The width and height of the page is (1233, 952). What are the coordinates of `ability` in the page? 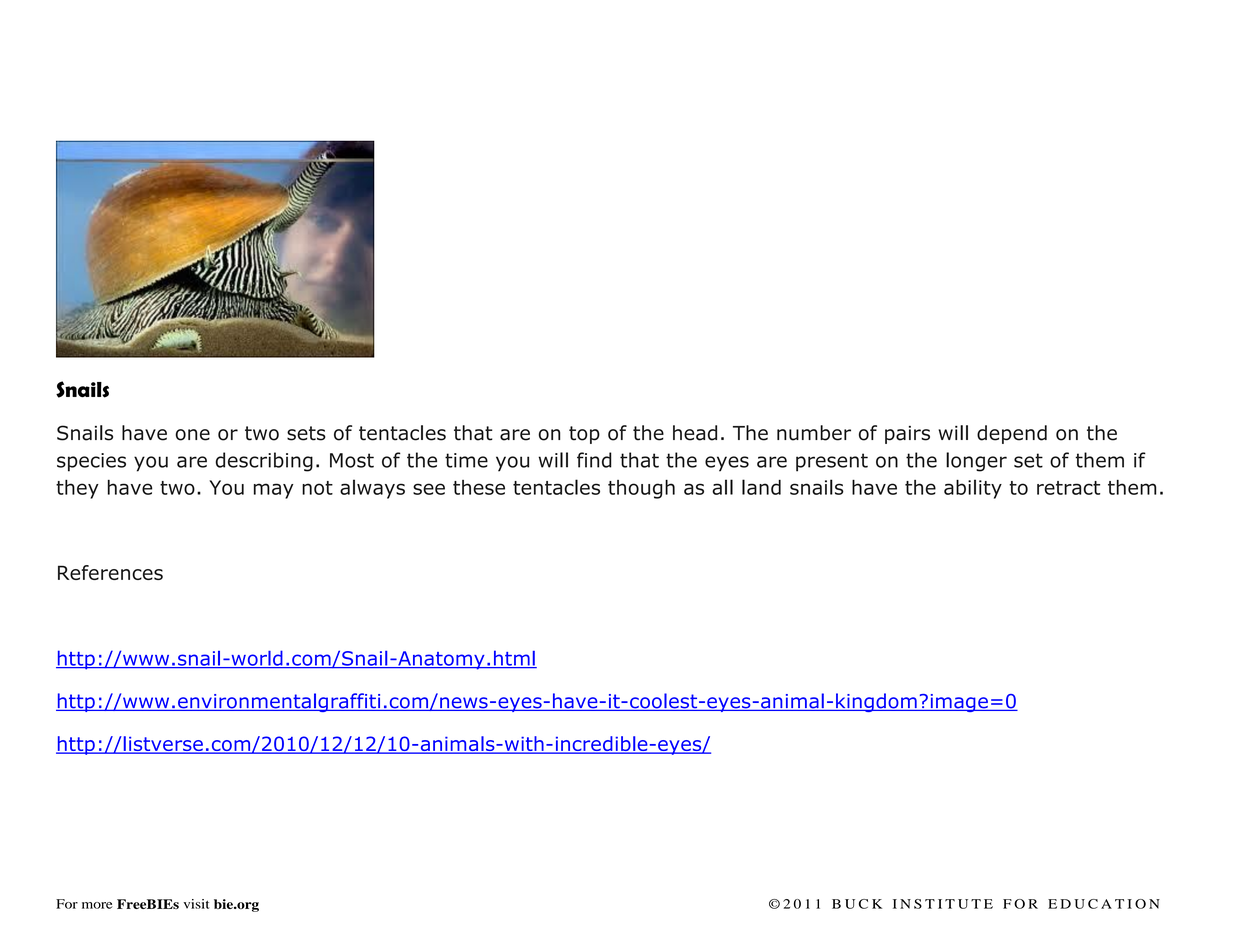 It's located at (973, 489).
